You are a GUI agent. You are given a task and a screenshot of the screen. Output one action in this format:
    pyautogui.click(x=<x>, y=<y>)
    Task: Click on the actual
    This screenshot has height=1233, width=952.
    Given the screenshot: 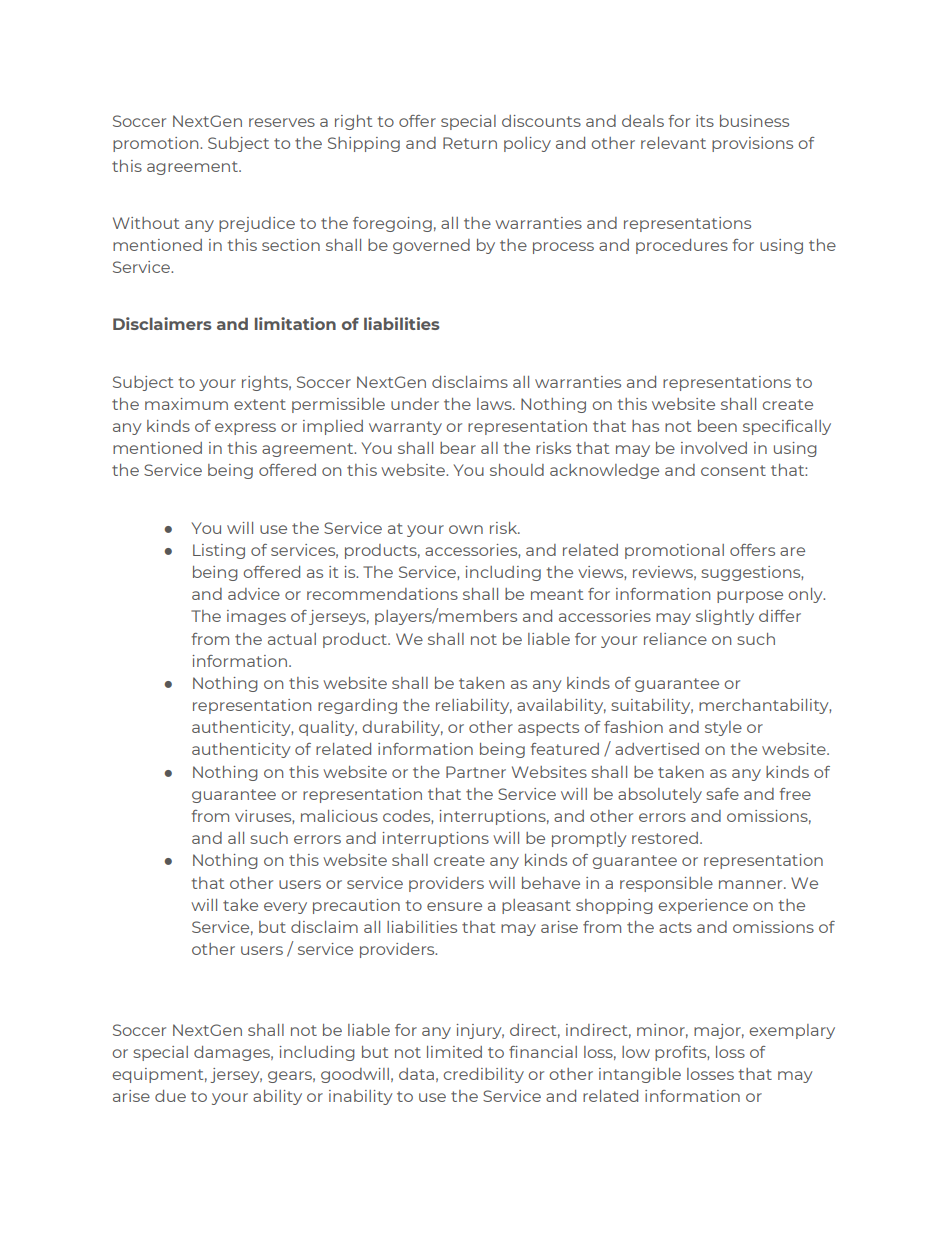 What is the action you would take?
    pyautogui.click(x=292, y=639)
